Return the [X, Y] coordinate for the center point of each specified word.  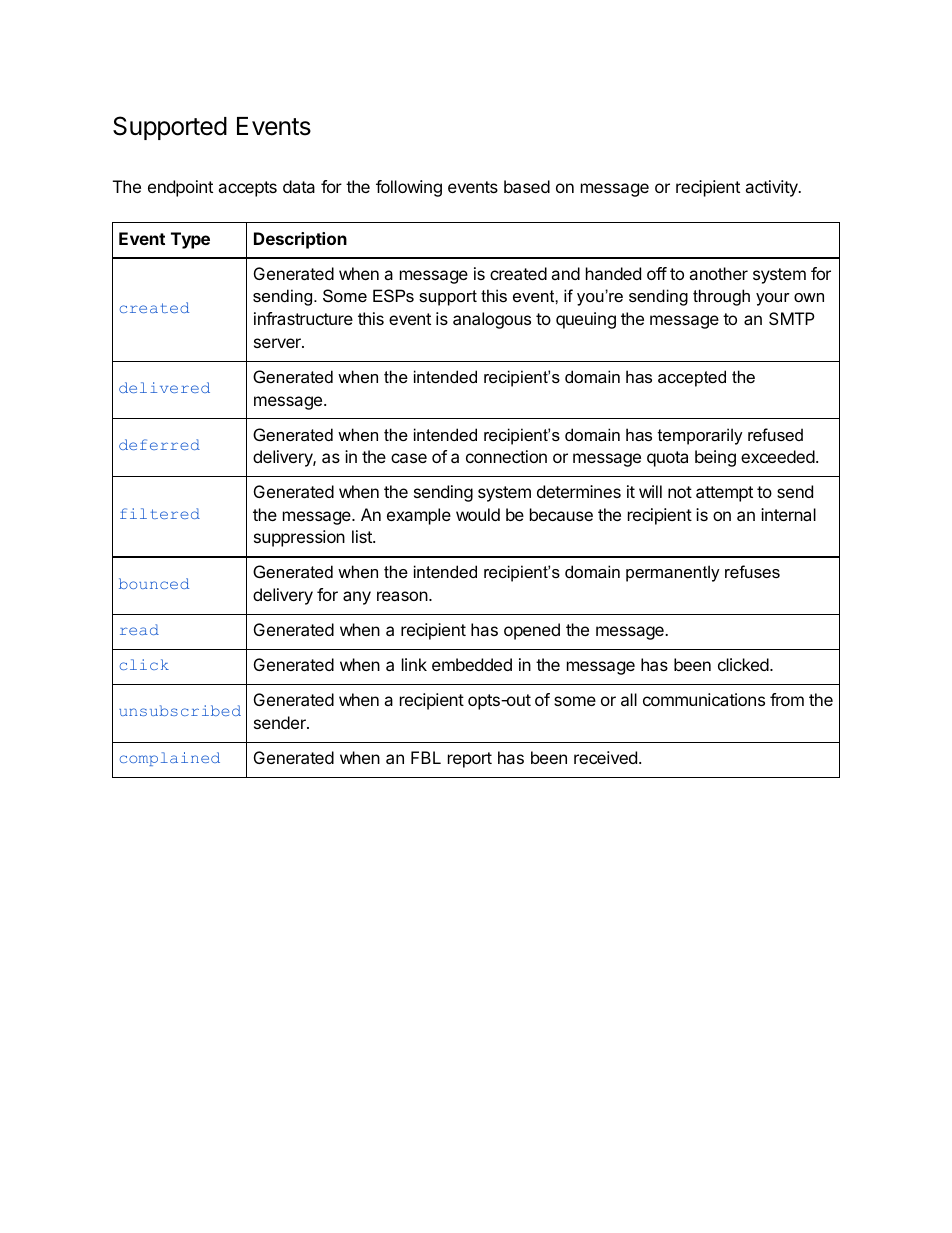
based [527, 186]
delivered [164, 387]
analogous [492, 320]
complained [170, 759]
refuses [752, 571]
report [470, 760]
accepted [692, 378]
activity [772, 188]
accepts [247, 189]
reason [402, 596]
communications [704, 699]
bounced [154, 583]
